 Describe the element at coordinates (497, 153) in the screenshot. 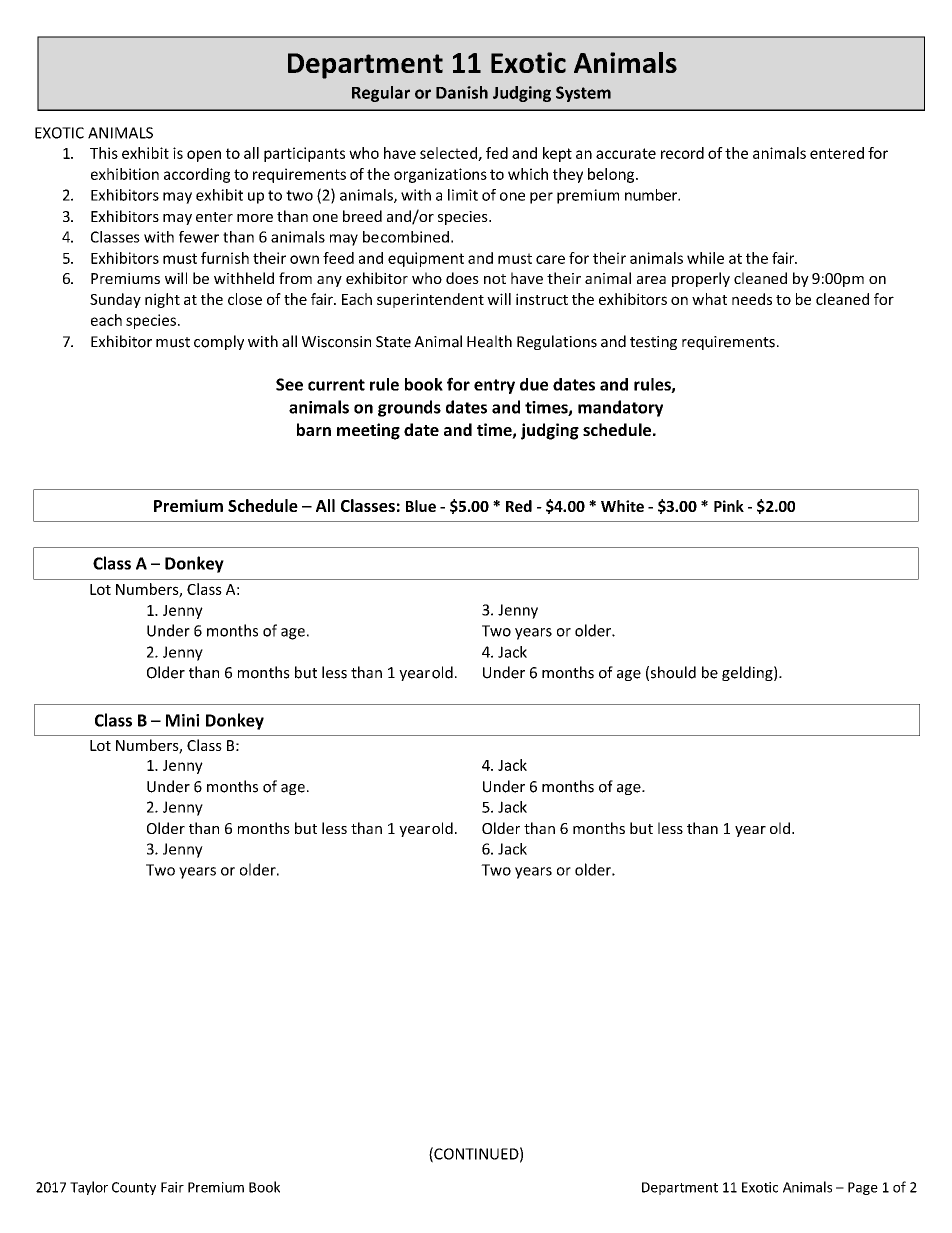

I see `fed` at that location.
